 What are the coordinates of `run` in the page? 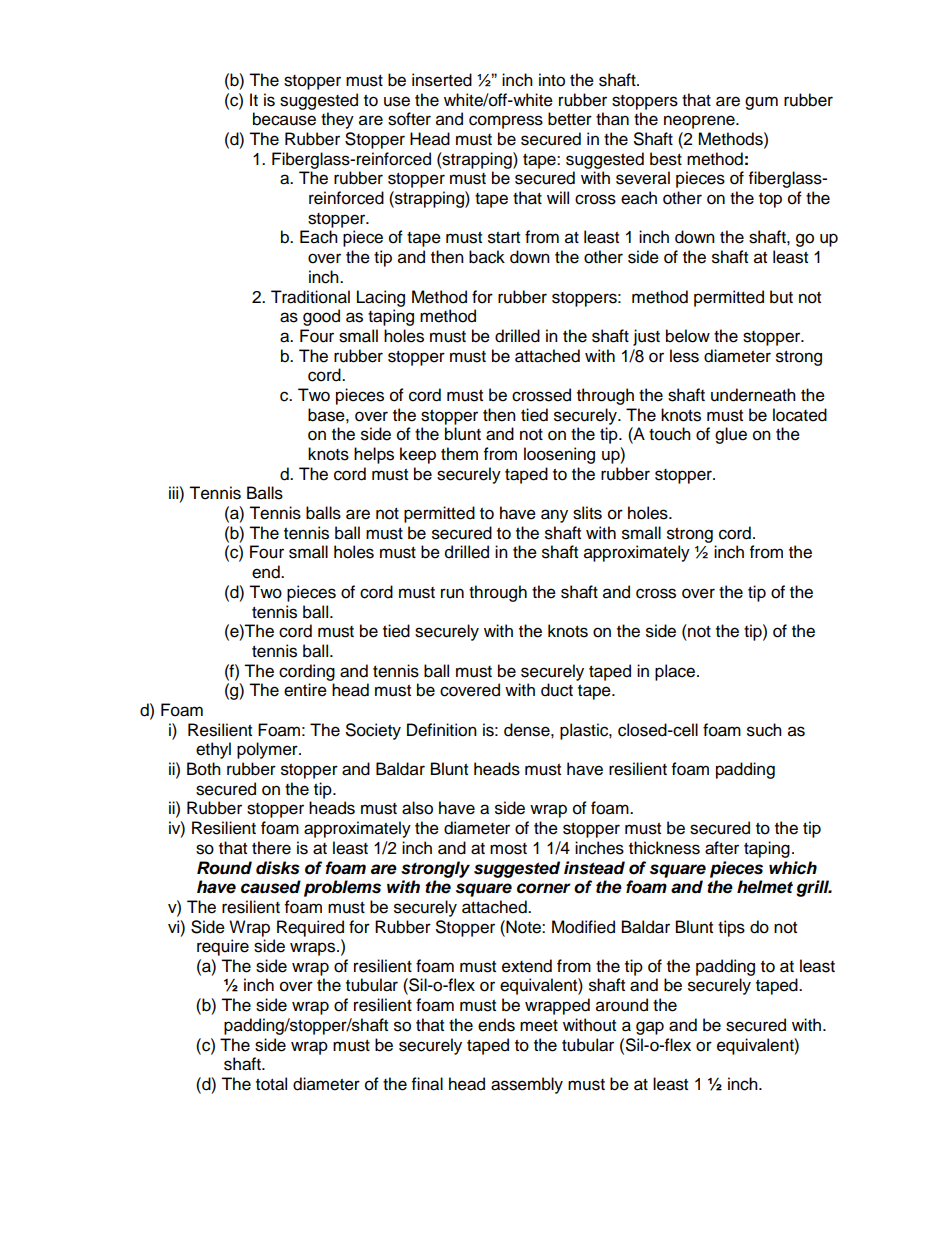 It's located at (452, 593).
